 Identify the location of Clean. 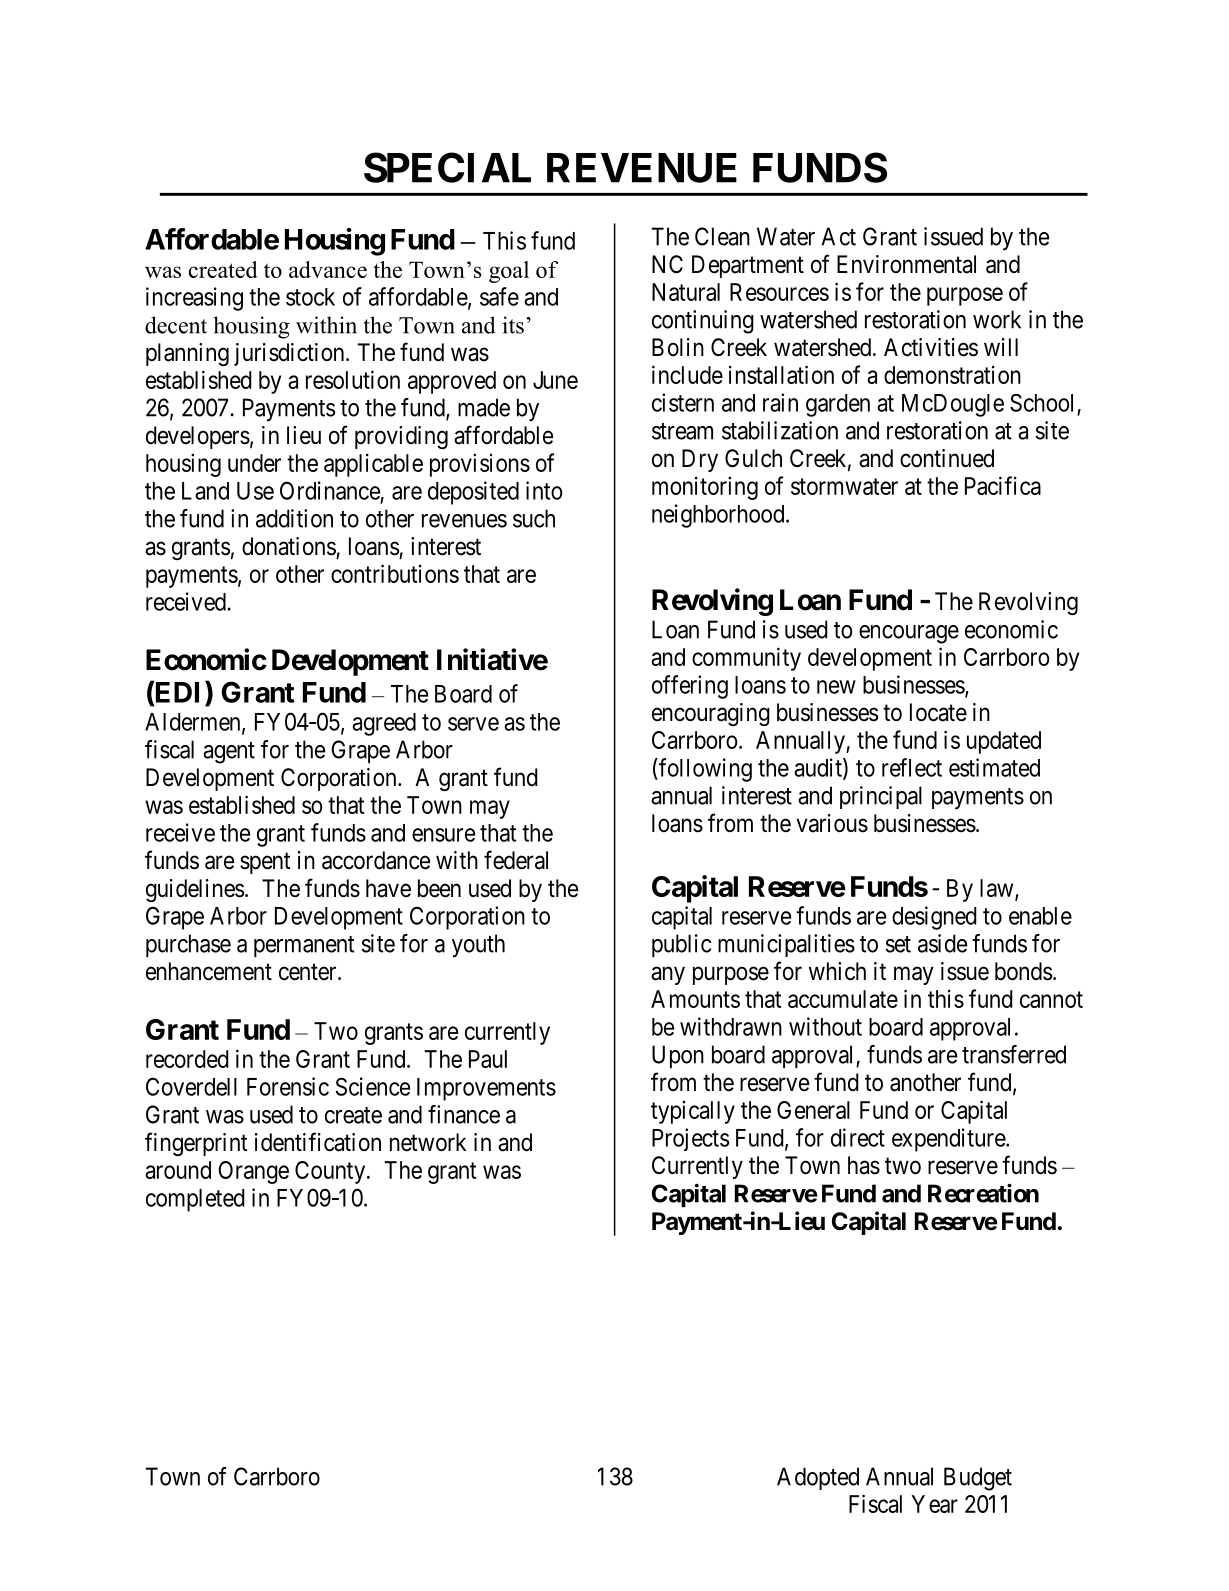
(722, 236).
